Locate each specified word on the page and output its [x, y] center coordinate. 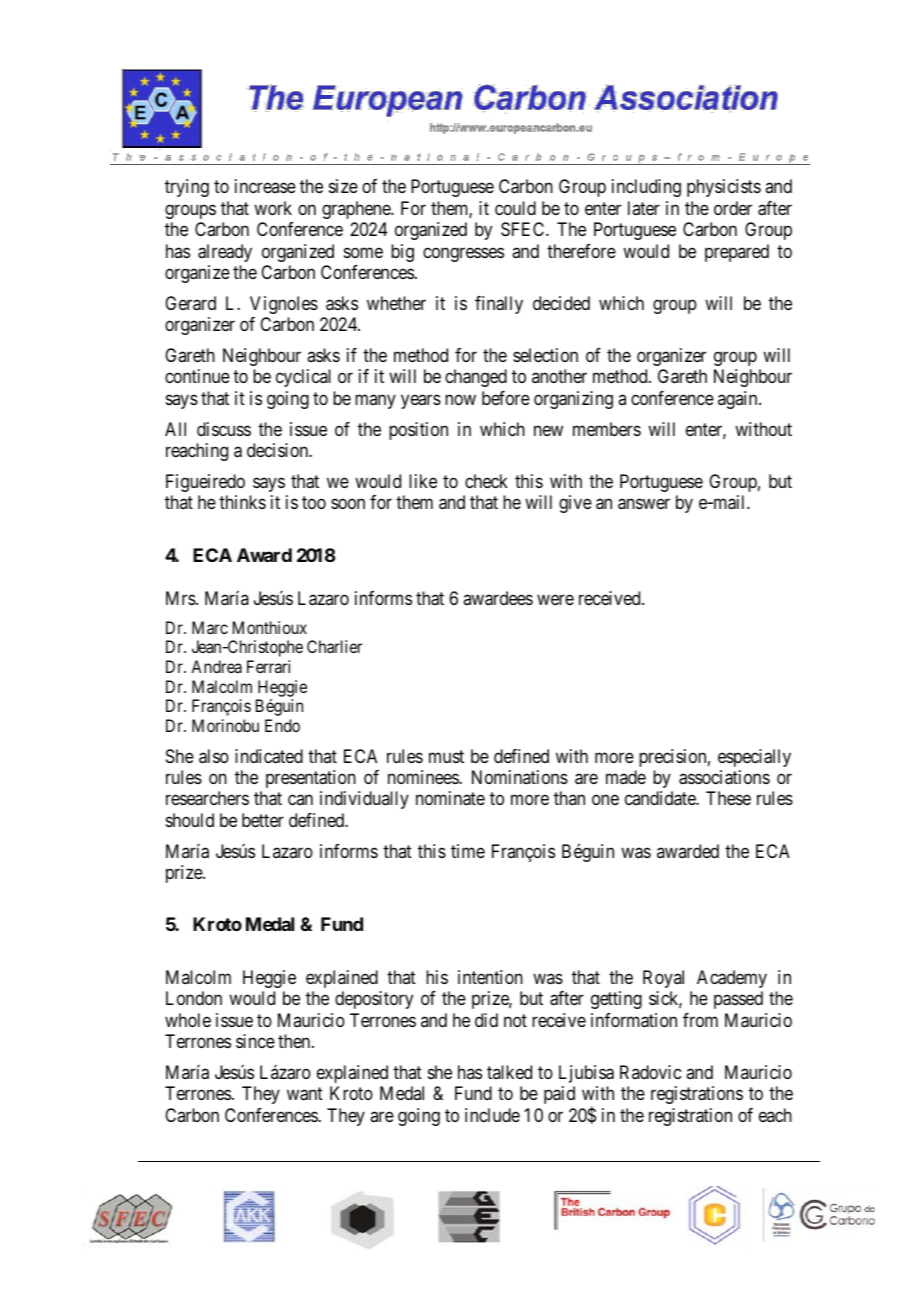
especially [754, 758]
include [492, 1115]
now [460, 399]
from [700, 1020]
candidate [661, 798]
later [644, 208]
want [305, 1094]
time [468, 851]
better [263, 820]
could [515, 208]
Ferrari [268, 666]
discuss [224, 429]
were [555, 599]
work [273, 208]
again [739, 400]
